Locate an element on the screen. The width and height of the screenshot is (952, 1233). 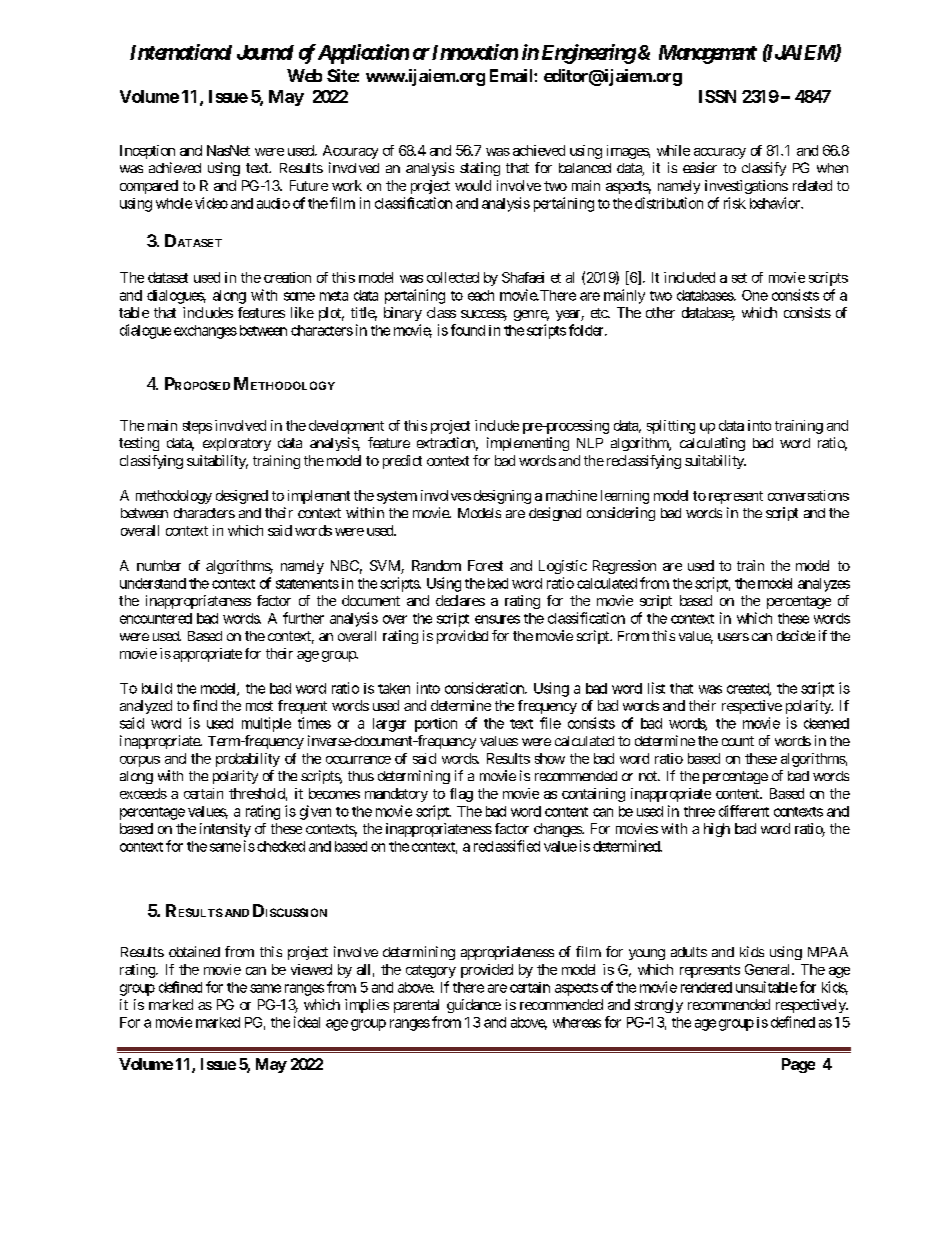
International is located at coordinates (181, 52).
